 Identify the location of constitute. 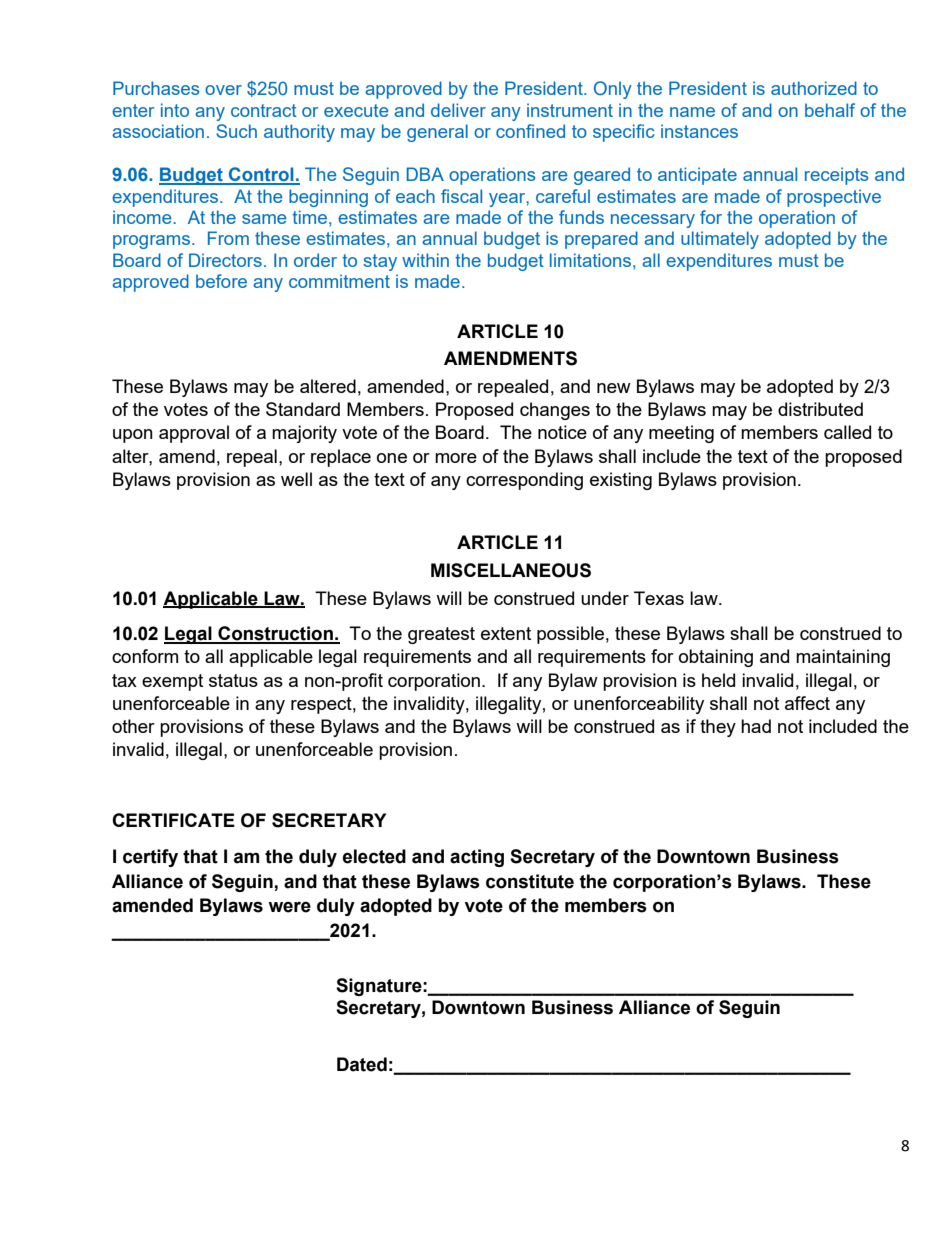
(530, 881).
